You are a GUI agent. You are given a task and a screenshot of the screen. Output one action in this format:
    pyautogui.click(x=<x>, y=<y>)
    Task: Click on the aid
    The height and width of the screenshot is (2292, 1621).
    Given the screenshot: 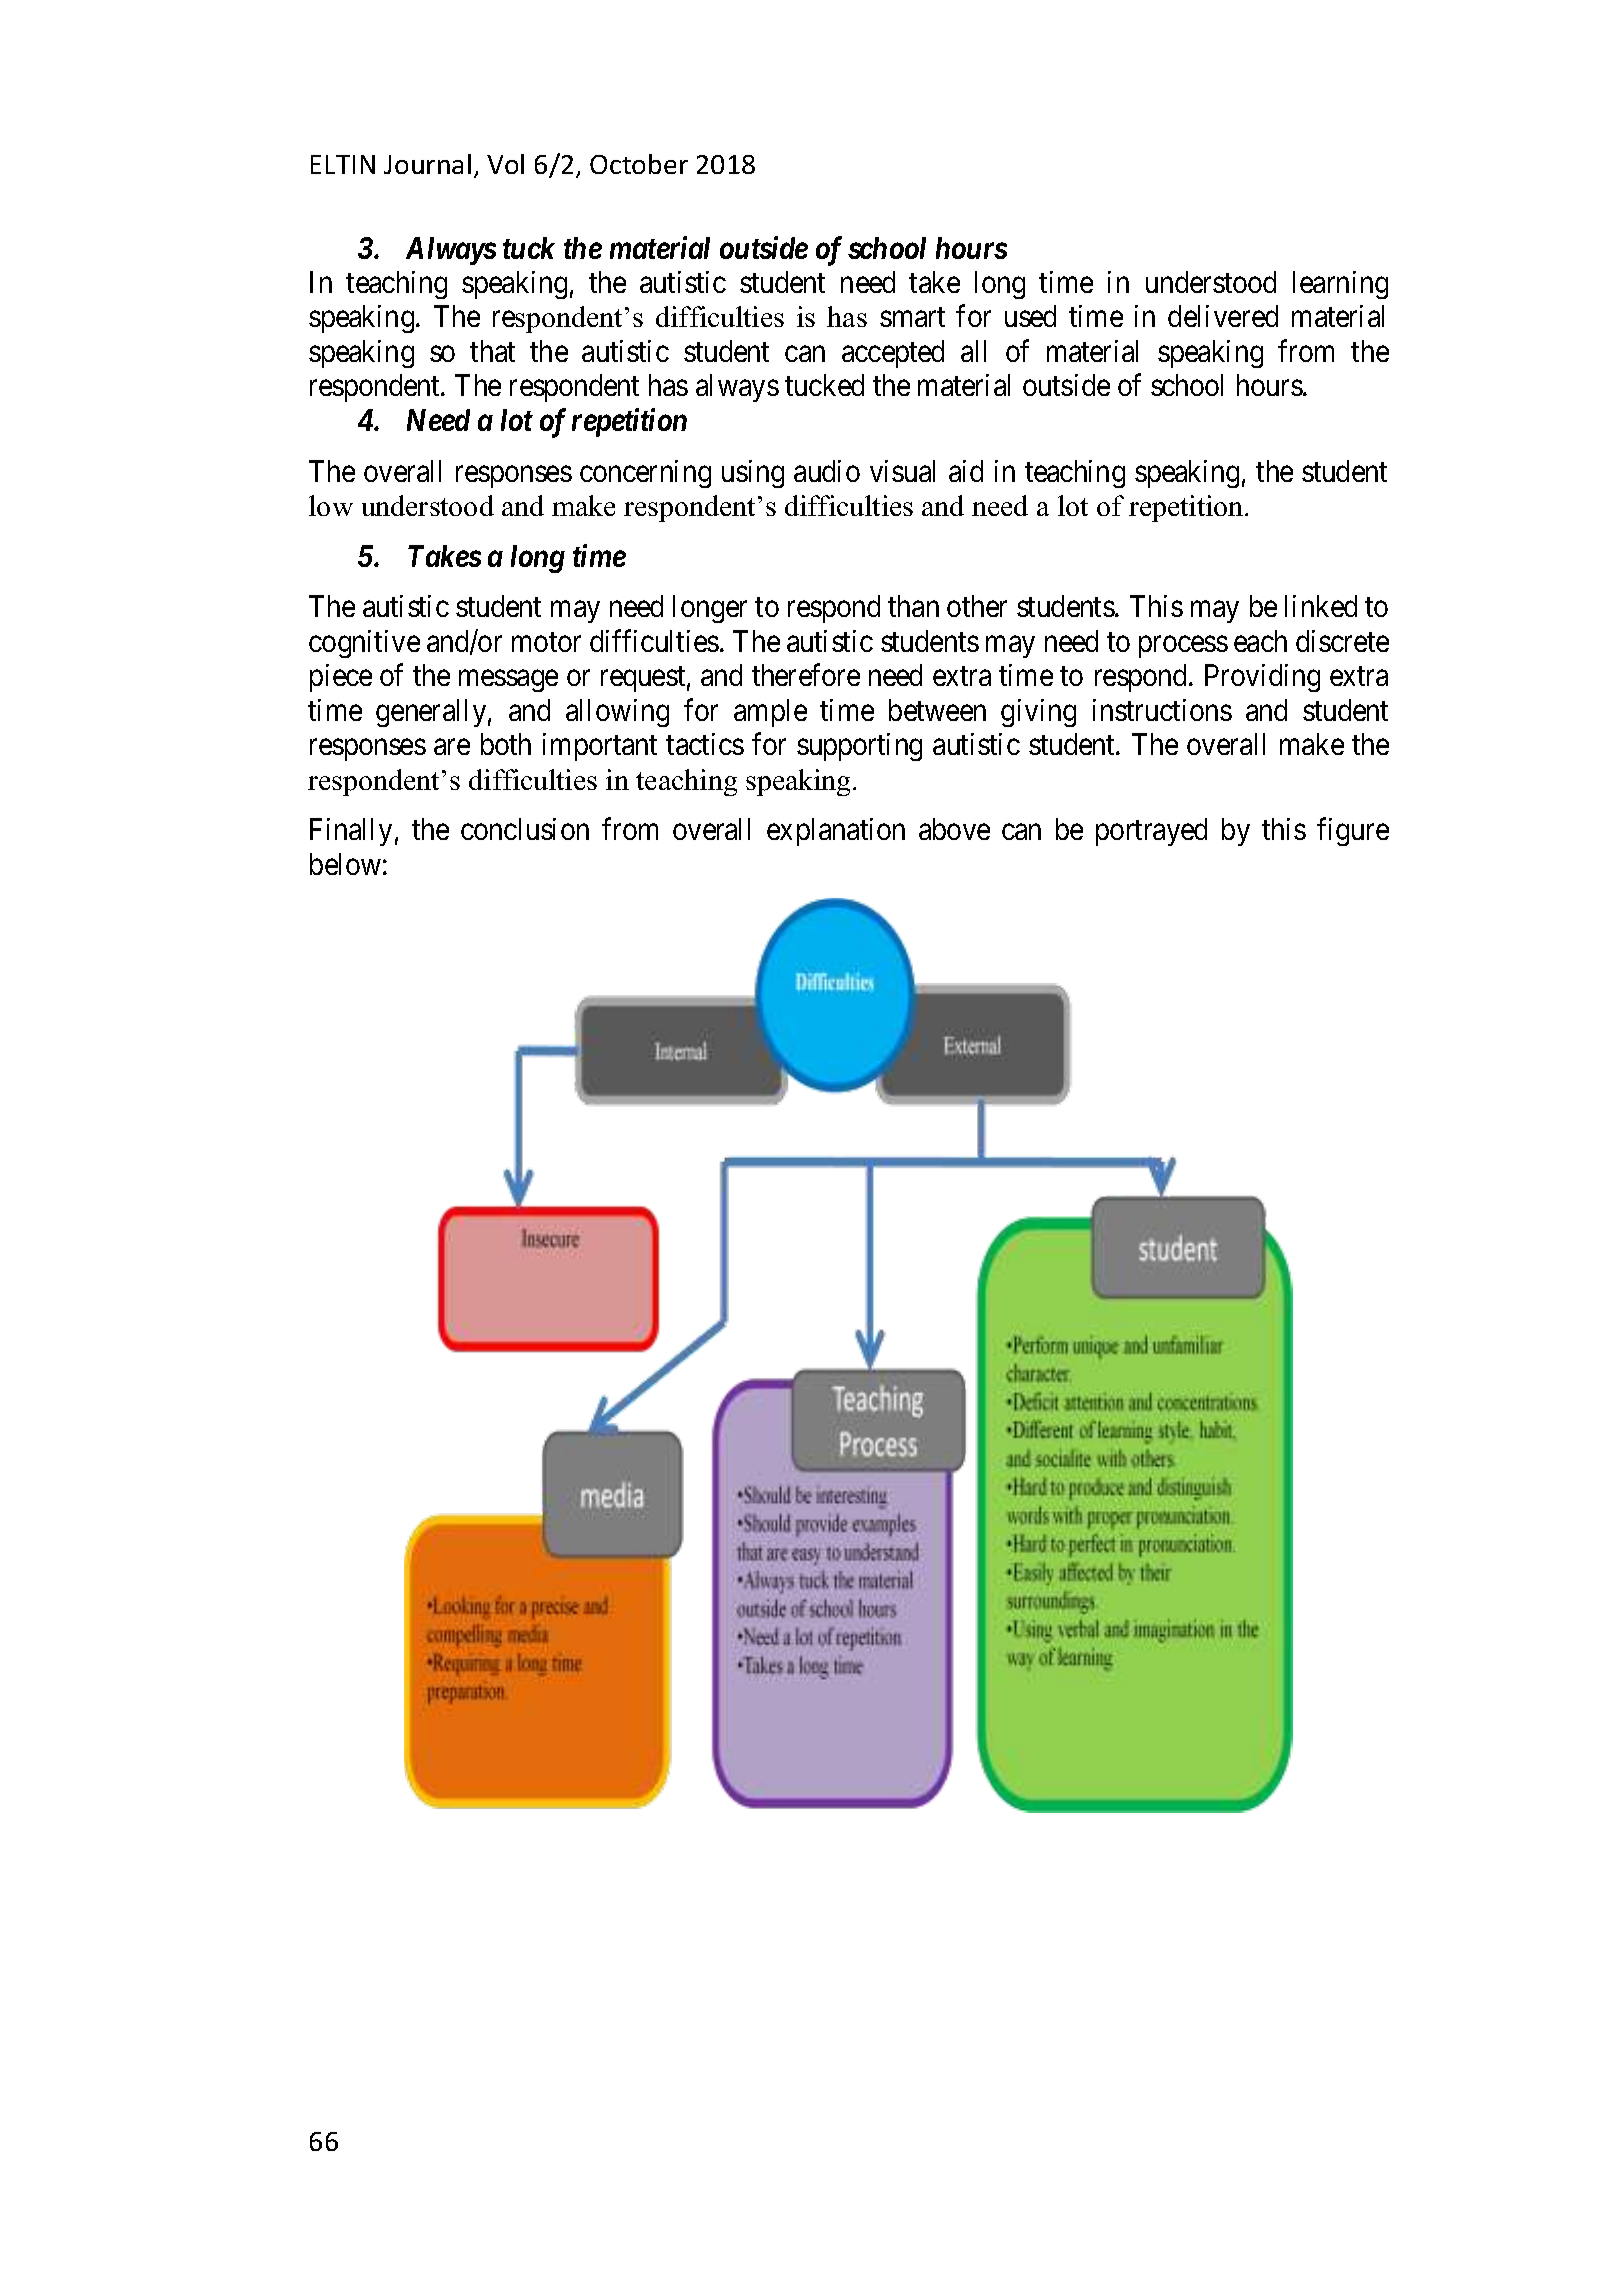 What is the action you would take?
    pyautogui.click(x=966, y=471)
